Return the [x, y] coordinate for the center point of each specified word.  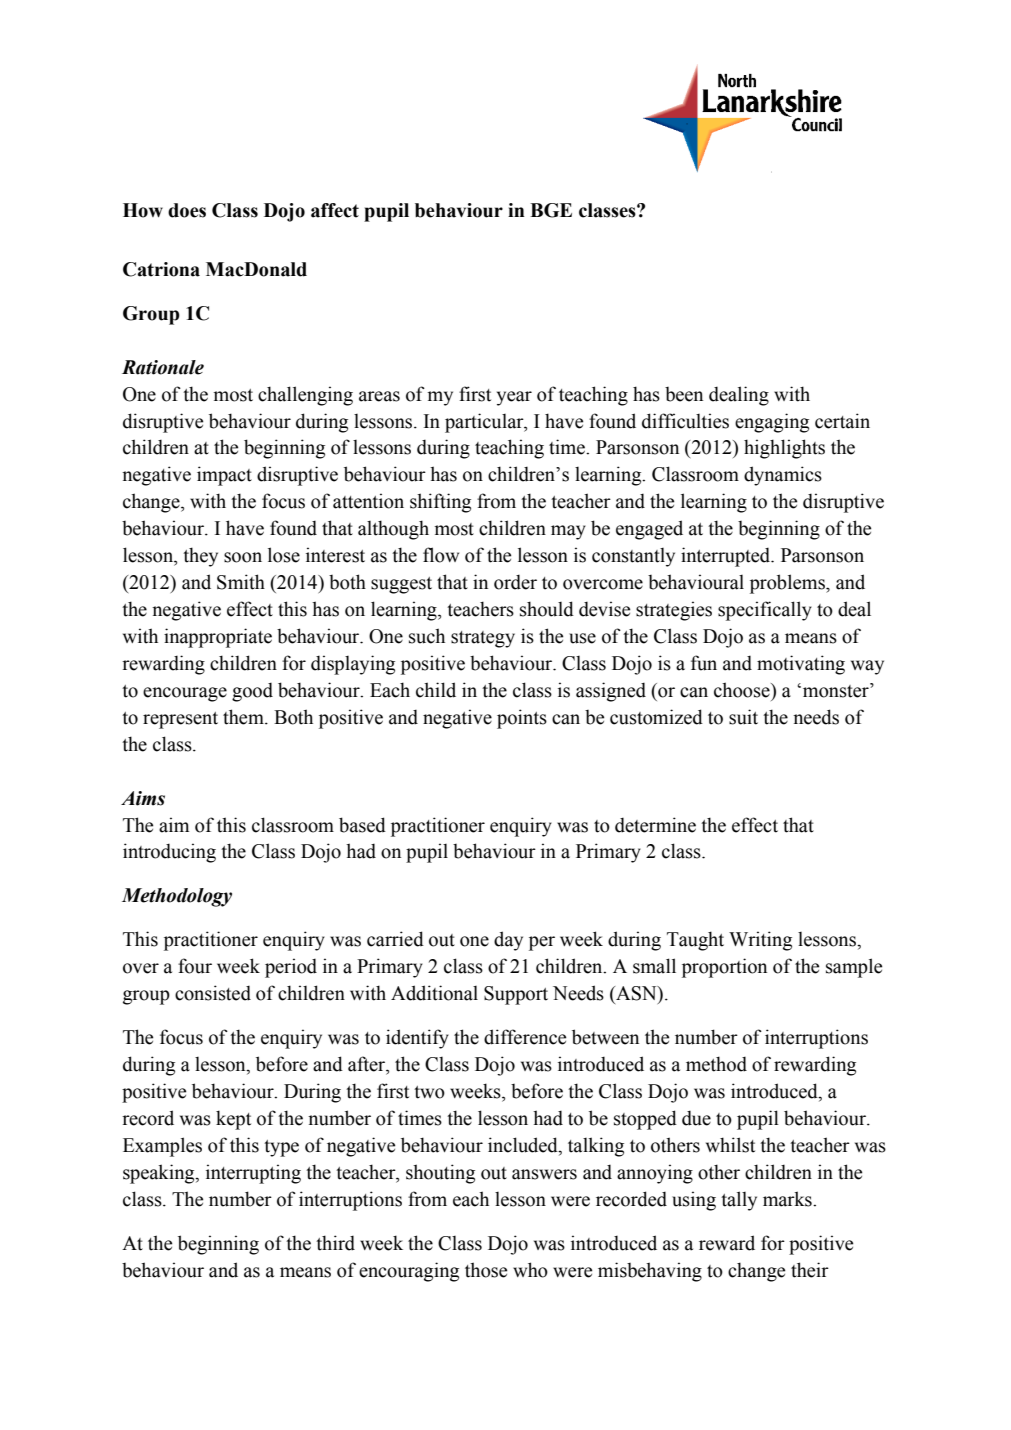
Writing [760, 941]
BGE [551, 210]
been [684, 394]
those [486, 1270]
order [515, 582]
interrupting [253, 1174]
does [187, 210]
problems [788, 584]
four [195, 966]
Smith [241, 582]
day [508, 941]
